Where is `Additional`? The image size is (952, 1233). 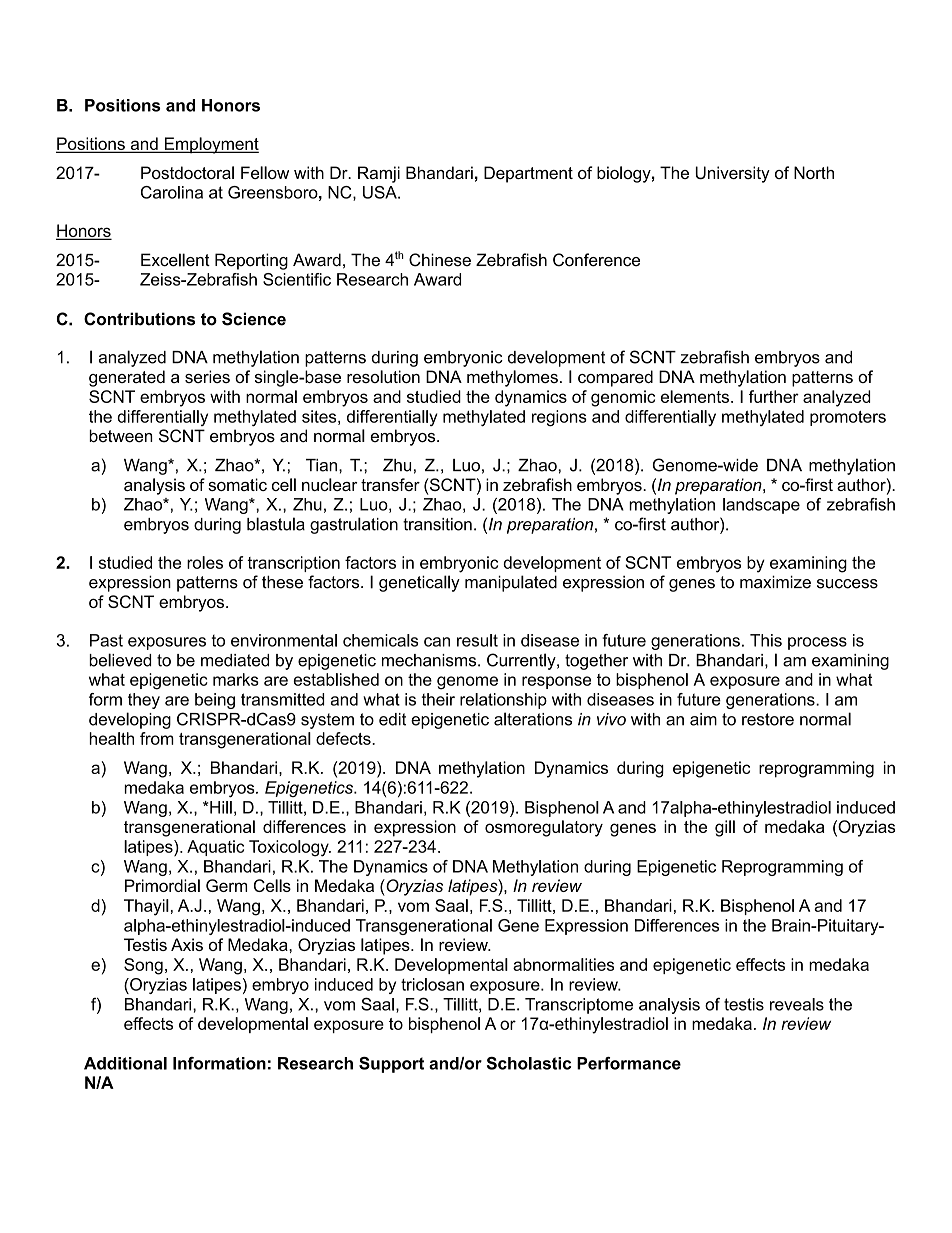 Additional is located at coordinates (125, 1063).
